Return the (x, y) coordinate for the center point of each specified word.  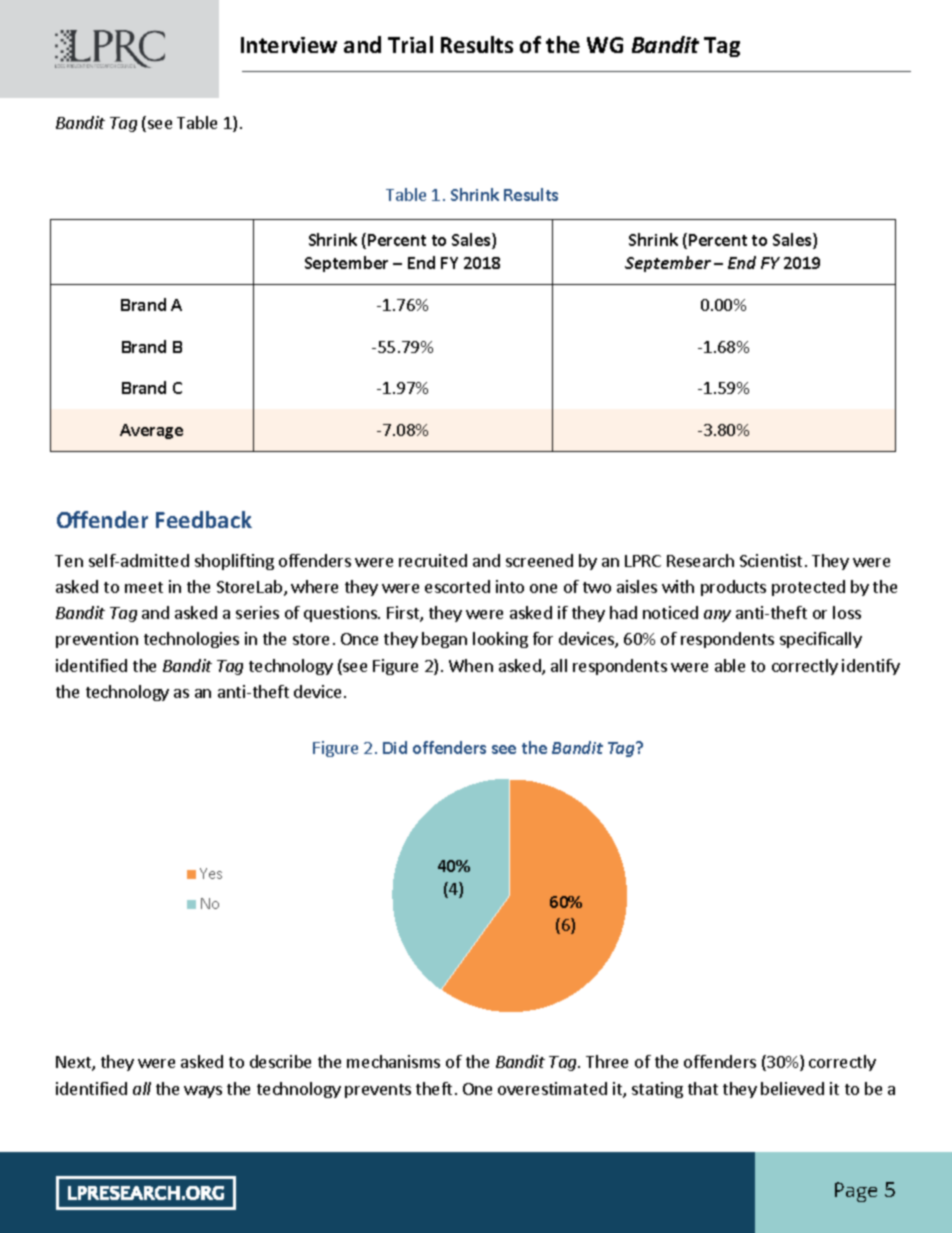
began (444, 640)
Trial (410, 44)
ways (203, 1092)
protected (808, 588)
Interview (289, 45)
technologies (191, 640)
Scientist (771, 560)
